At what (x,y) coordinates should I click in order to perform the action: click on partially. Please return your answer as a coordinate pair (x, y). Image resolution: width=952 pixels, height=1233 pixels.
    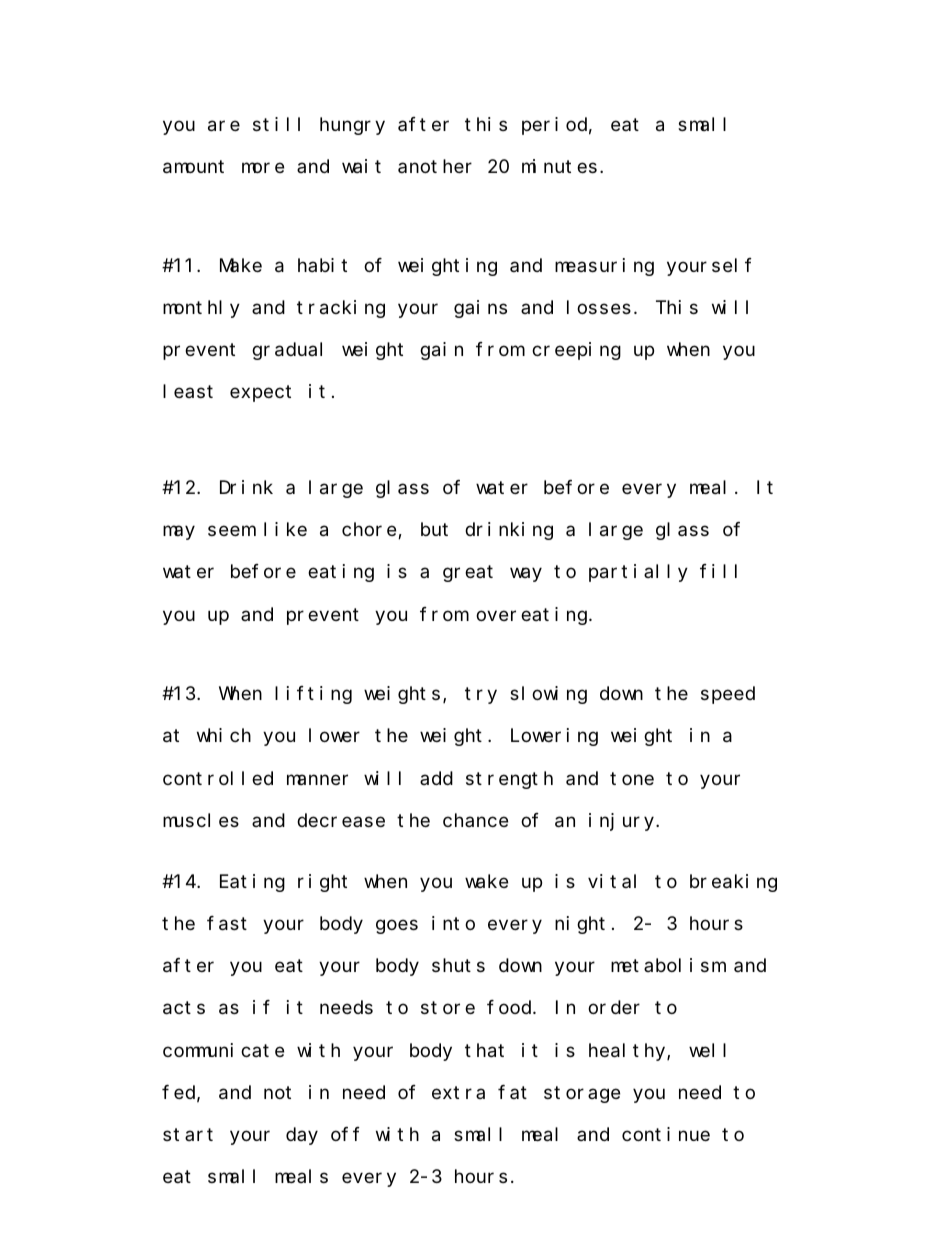
    Looking at the image, I should click on (638, 573).
